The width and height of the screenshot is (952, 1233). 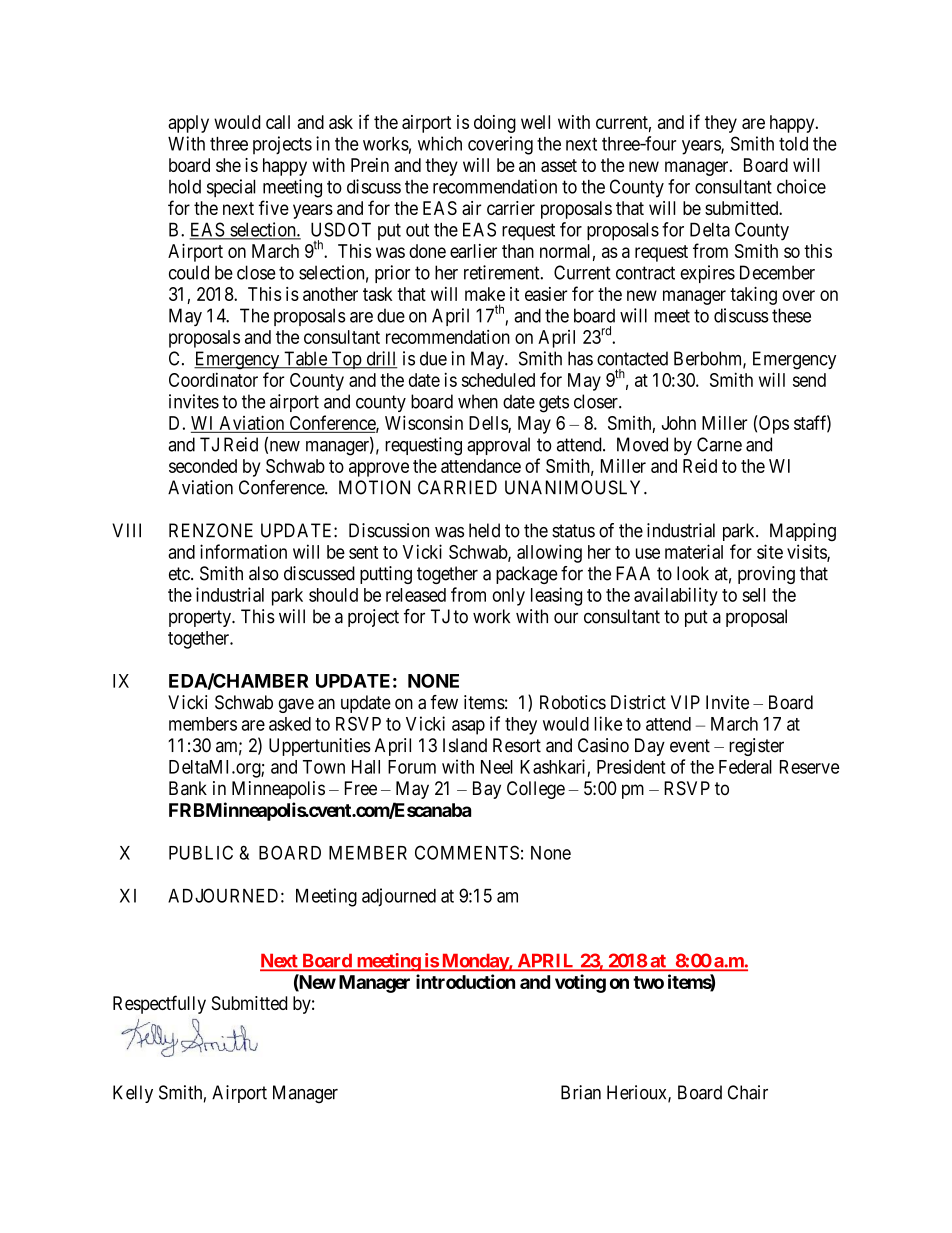 What do you see at coordinates (719, 444) in the screenshot?
I see `Carne` at bounding box center [719, 444].
